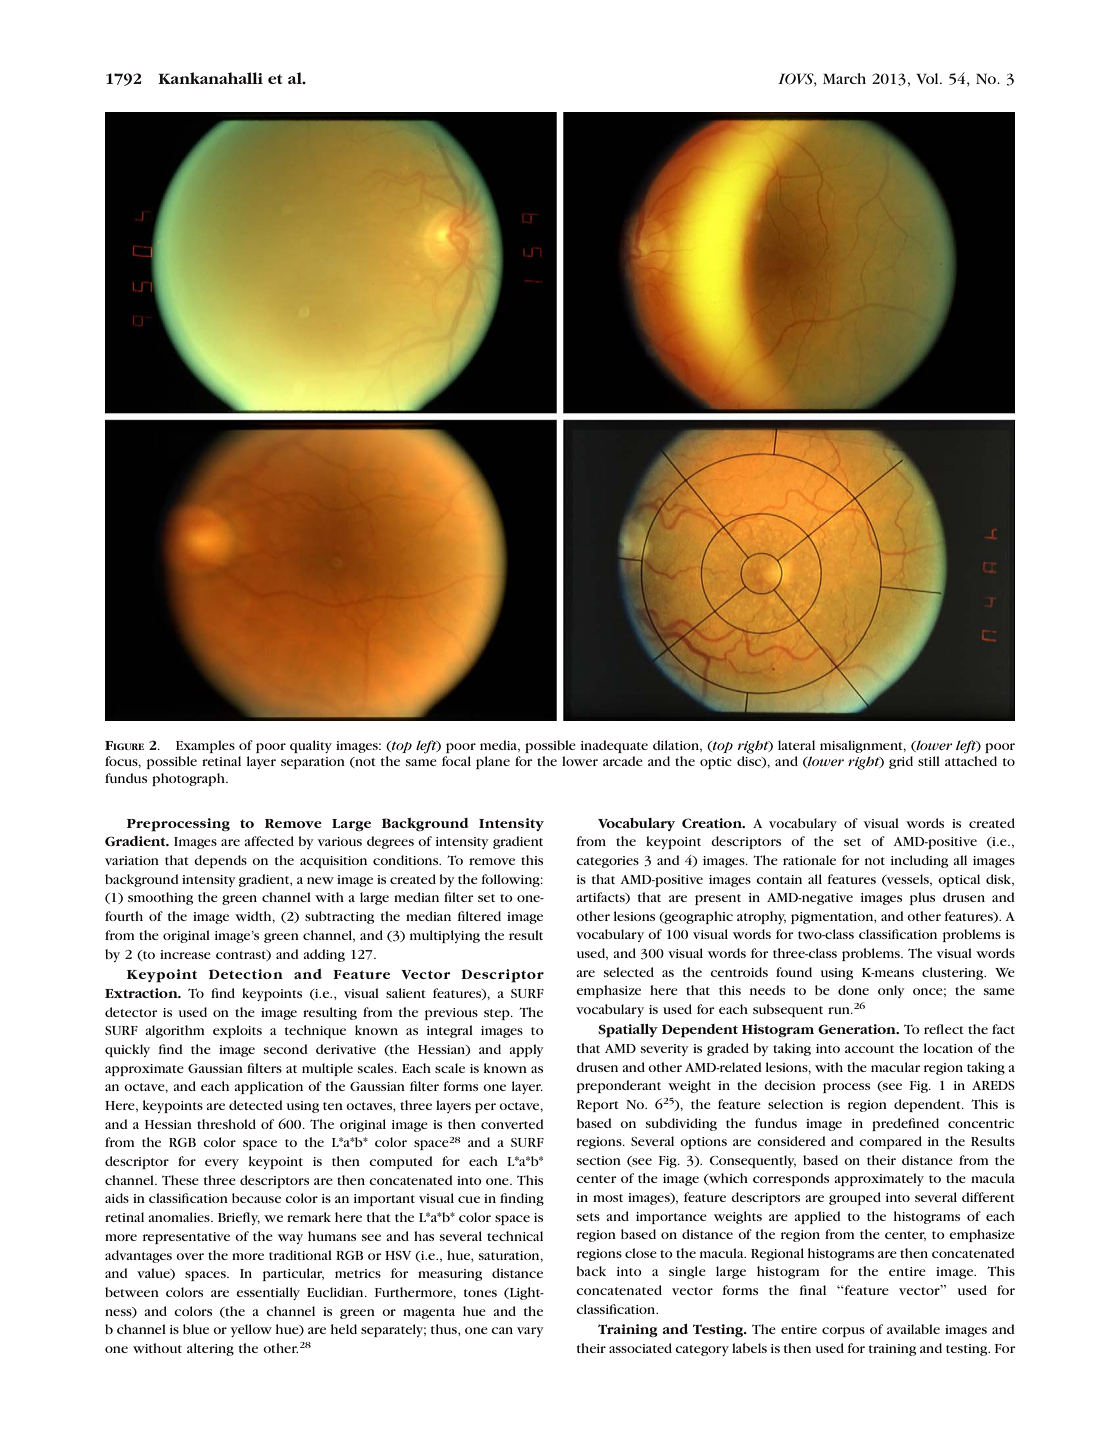  I want to click on blue, so click(196, 1329).
